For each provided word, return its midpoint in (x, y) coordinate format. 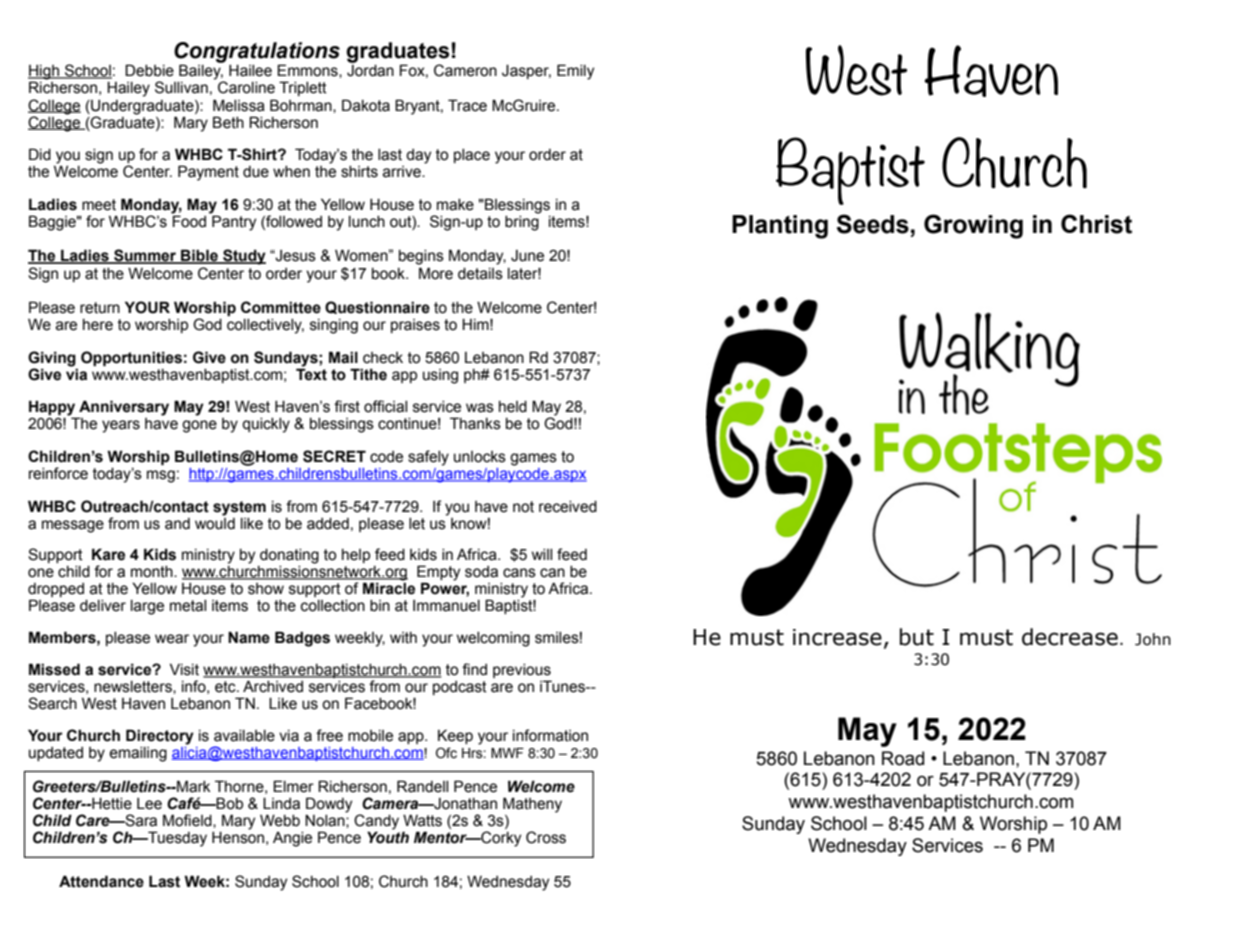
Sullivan (181, 87)
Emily (575, 72)
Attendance (101, 881)
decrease (1070, 637)
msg (161, 476)
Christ (1096, 224)
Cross (546, 837)
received (568, 507)
